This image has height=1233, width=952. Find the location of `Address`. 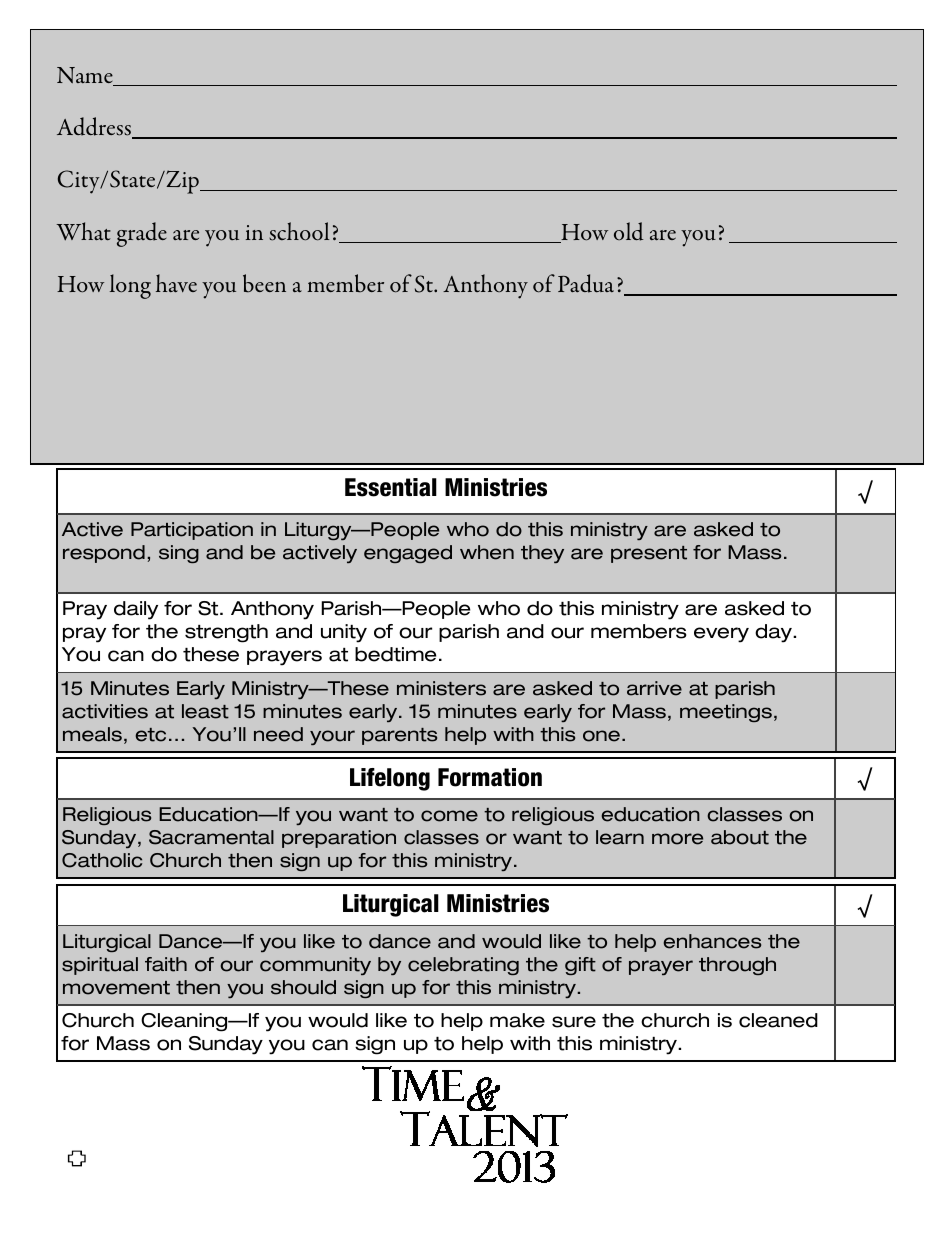

Address is located at coordinates (95, 128).
